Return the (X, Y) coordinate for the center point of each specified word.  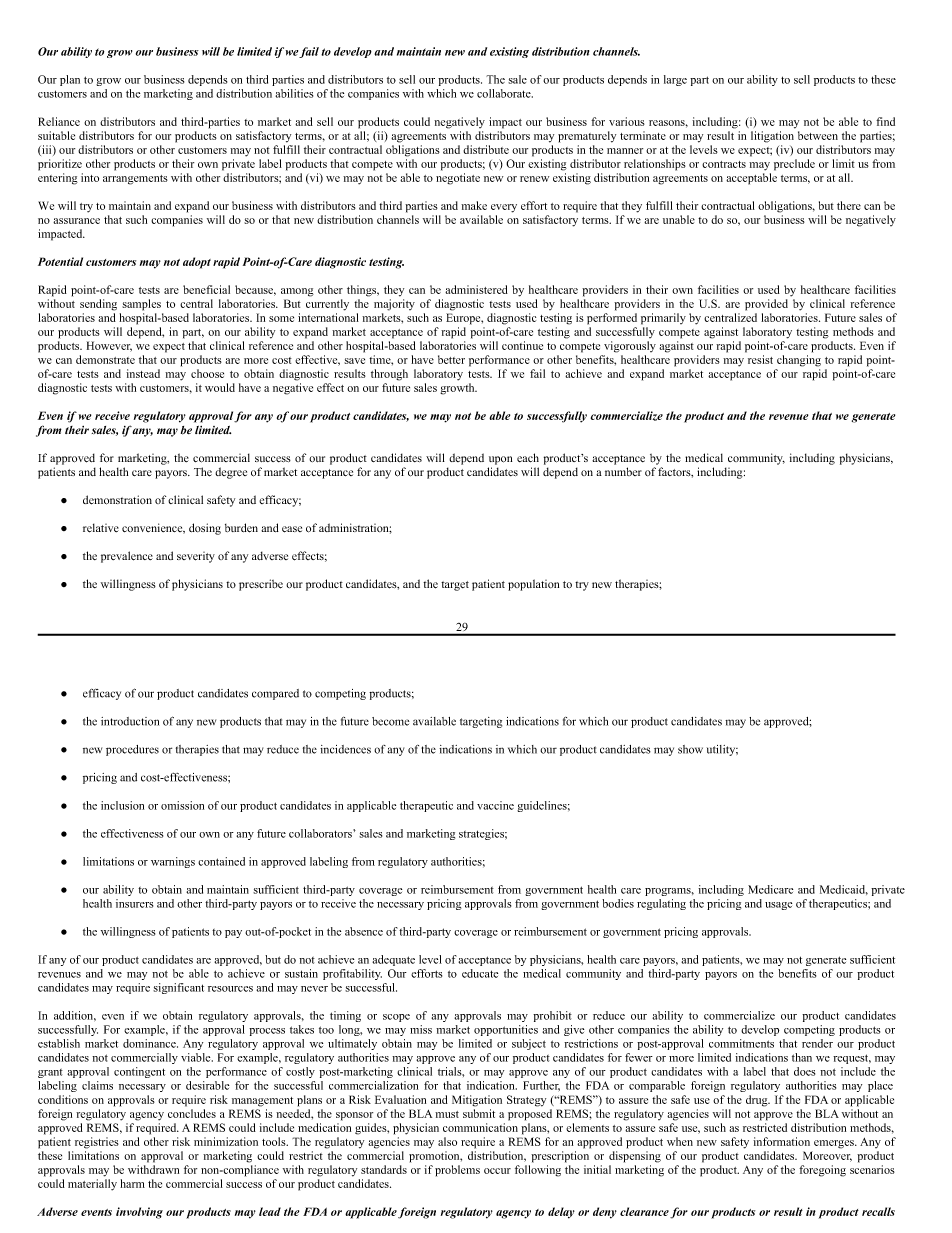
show (690, 749)
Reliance (59, 121)
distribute (486, 149)
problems (457, 1171)
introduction (130, 721)
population (533, 585)
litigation (772, 137)
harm (132, 1183)
